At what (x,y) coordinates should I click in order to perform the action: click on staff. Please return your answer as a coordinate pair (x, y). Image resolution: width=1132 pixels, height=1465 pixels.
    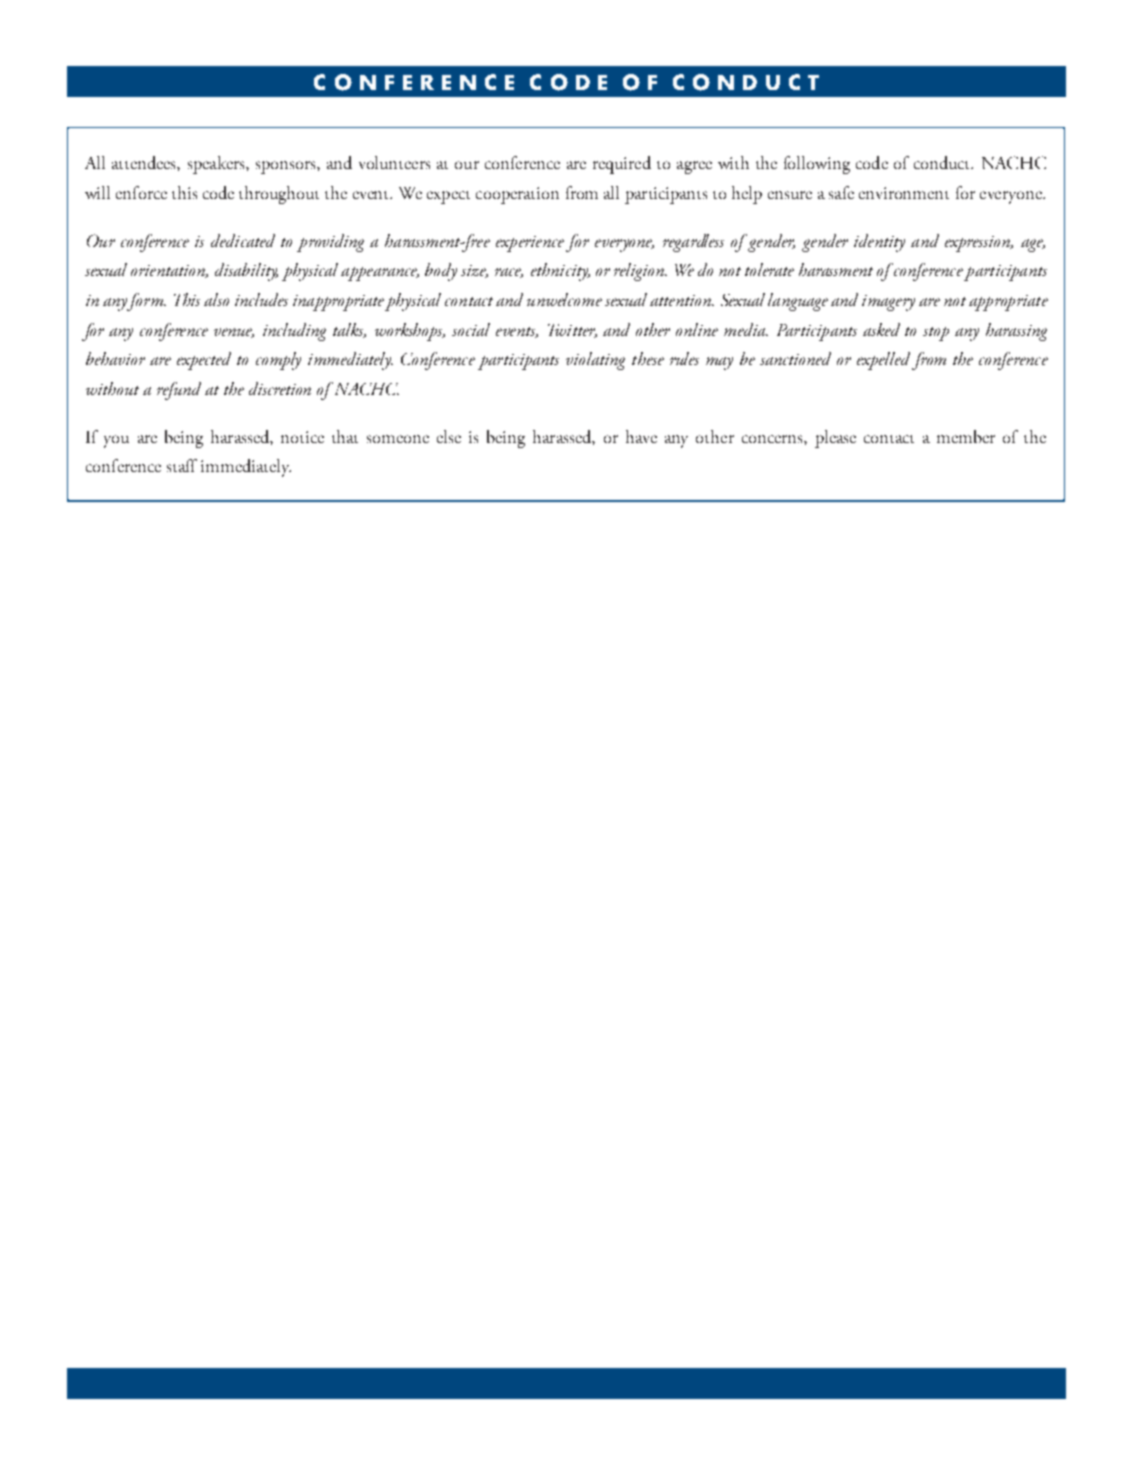
    Looking at the image, I should click on (182, 465).
